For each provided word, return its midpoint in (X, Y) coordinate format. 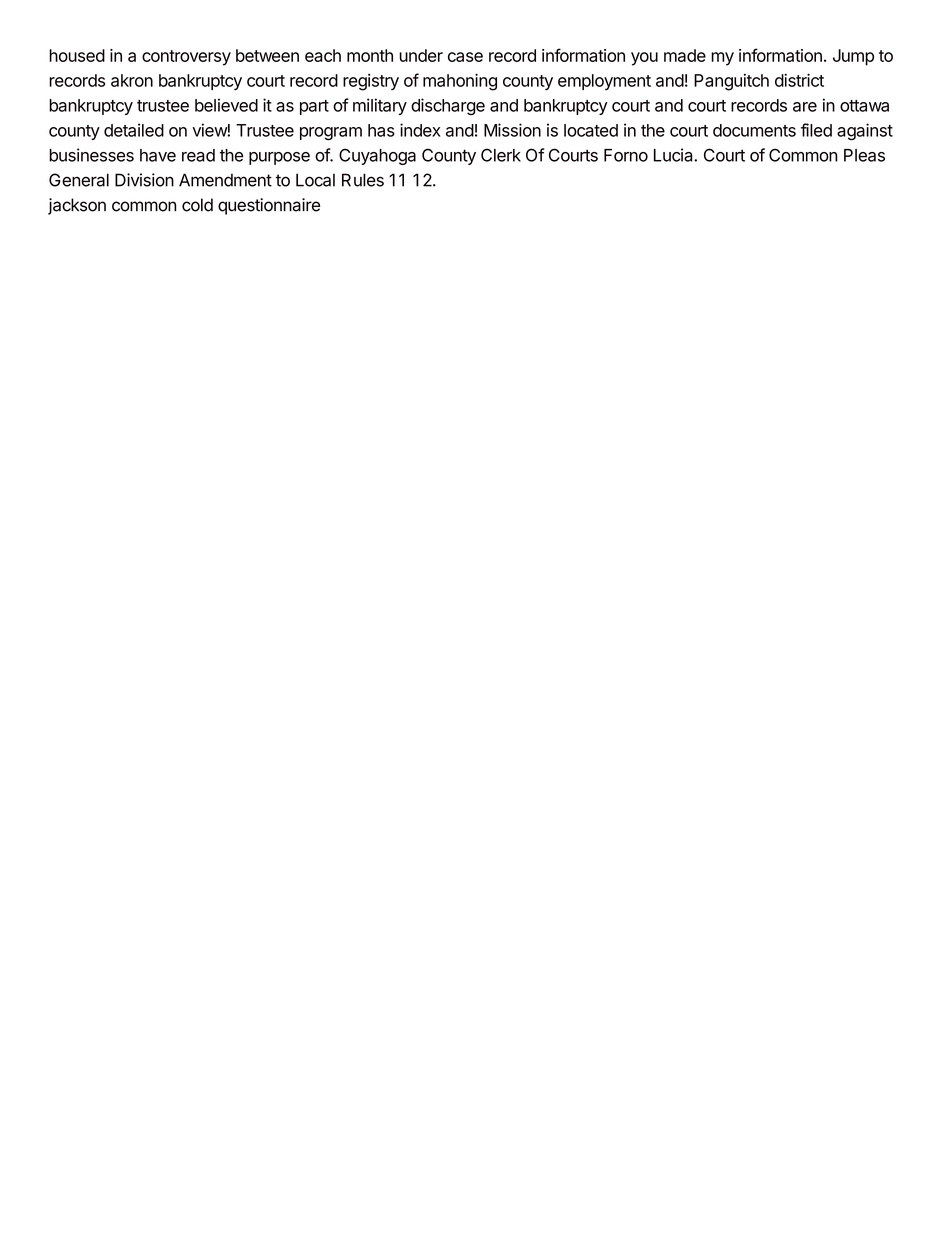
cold (197, 205)
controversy (186, 58)
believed (226, 105)
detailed (134, 130)
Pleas (864, 155)
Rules (363, 180)
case (465, 57)
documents (754, 130)
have (158, 155)
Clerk (501, 155)
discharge (448, 106)
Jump (853, 57)
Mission (512, 130)
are (805, 107)
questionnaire (269, 206)
